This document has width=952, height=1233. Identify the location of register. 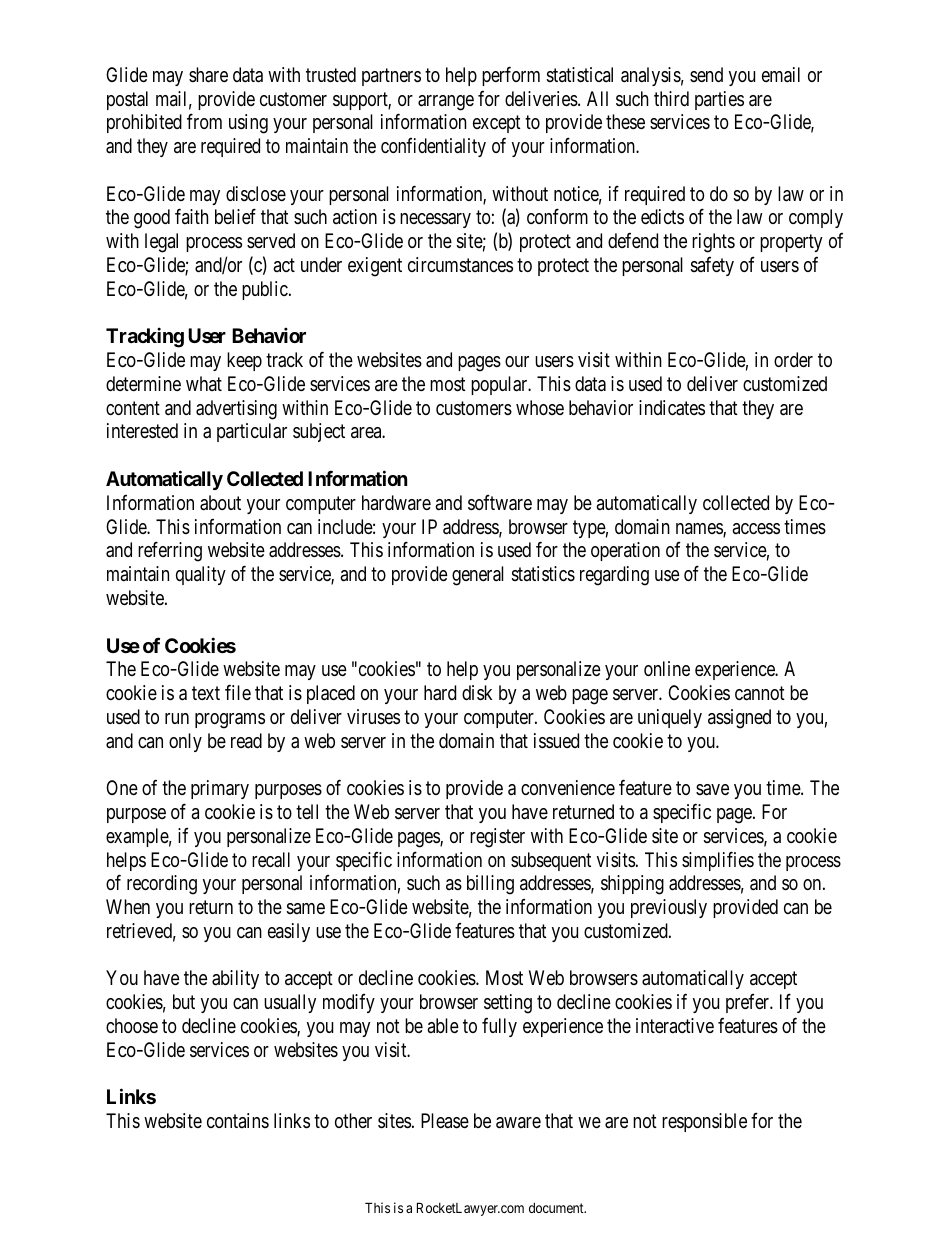
(497, 838).
